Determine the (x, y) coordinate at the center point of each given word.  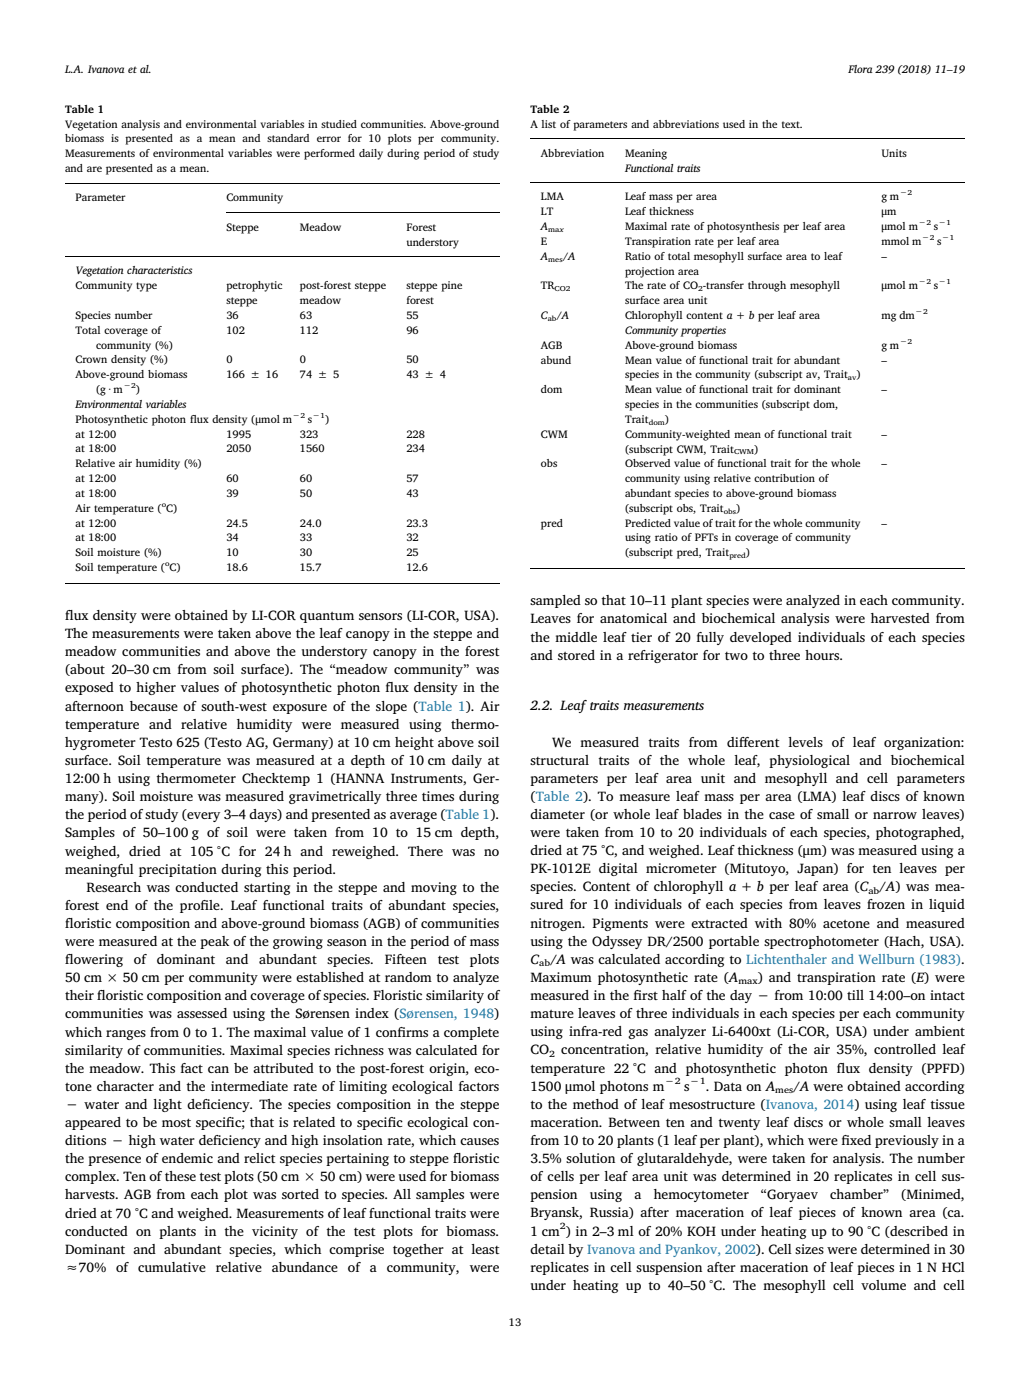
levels (805, 742)
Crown (91, 359)
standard (288, 138)
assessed (202, 1013)
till (855, 995)
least (485, 1249)
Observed (647, 463)
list (548, 124)
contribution (784, 478)
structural (559, 760)
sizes (809, 1249)
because (154, 706)
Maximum (561, 977)
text (792, 124)
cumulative (172, 1267)
